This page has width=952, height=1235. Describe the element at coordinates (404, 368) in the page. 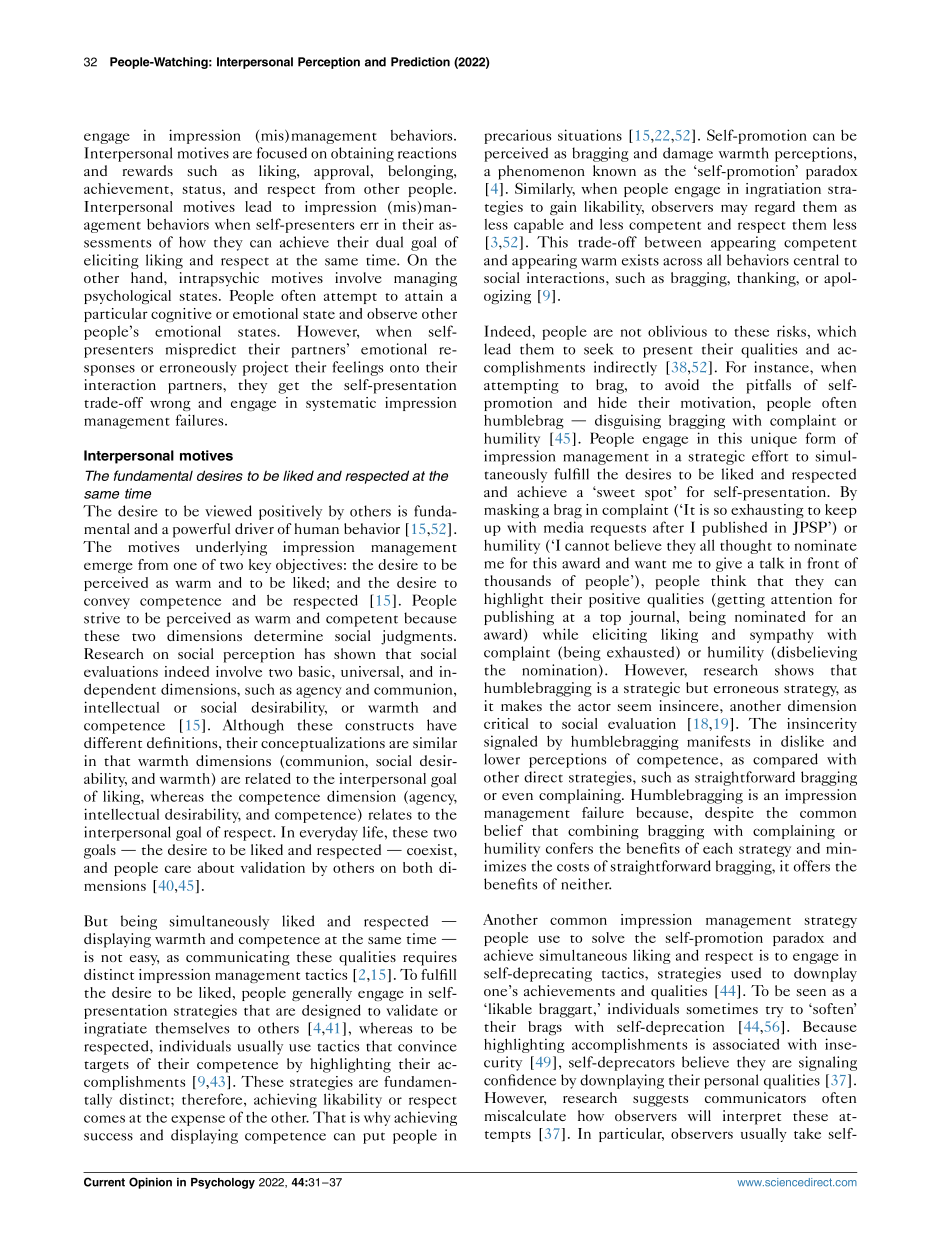

I see `onto` at that location.
